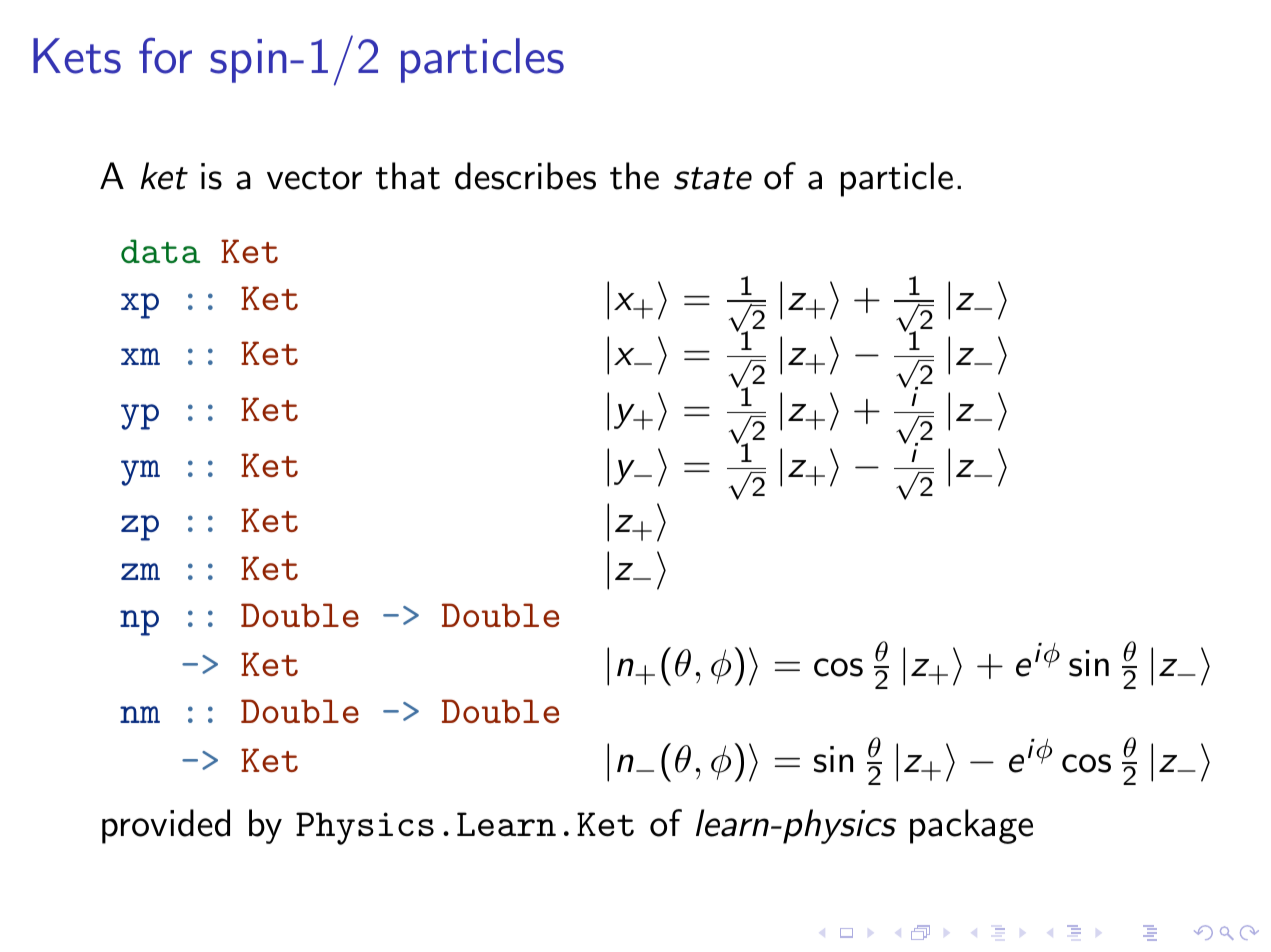 The image size is (1271, 952). What do you see at coordinates (166, 826) in the screenshot?
I see `provided` at bounding box center [166, 826].
